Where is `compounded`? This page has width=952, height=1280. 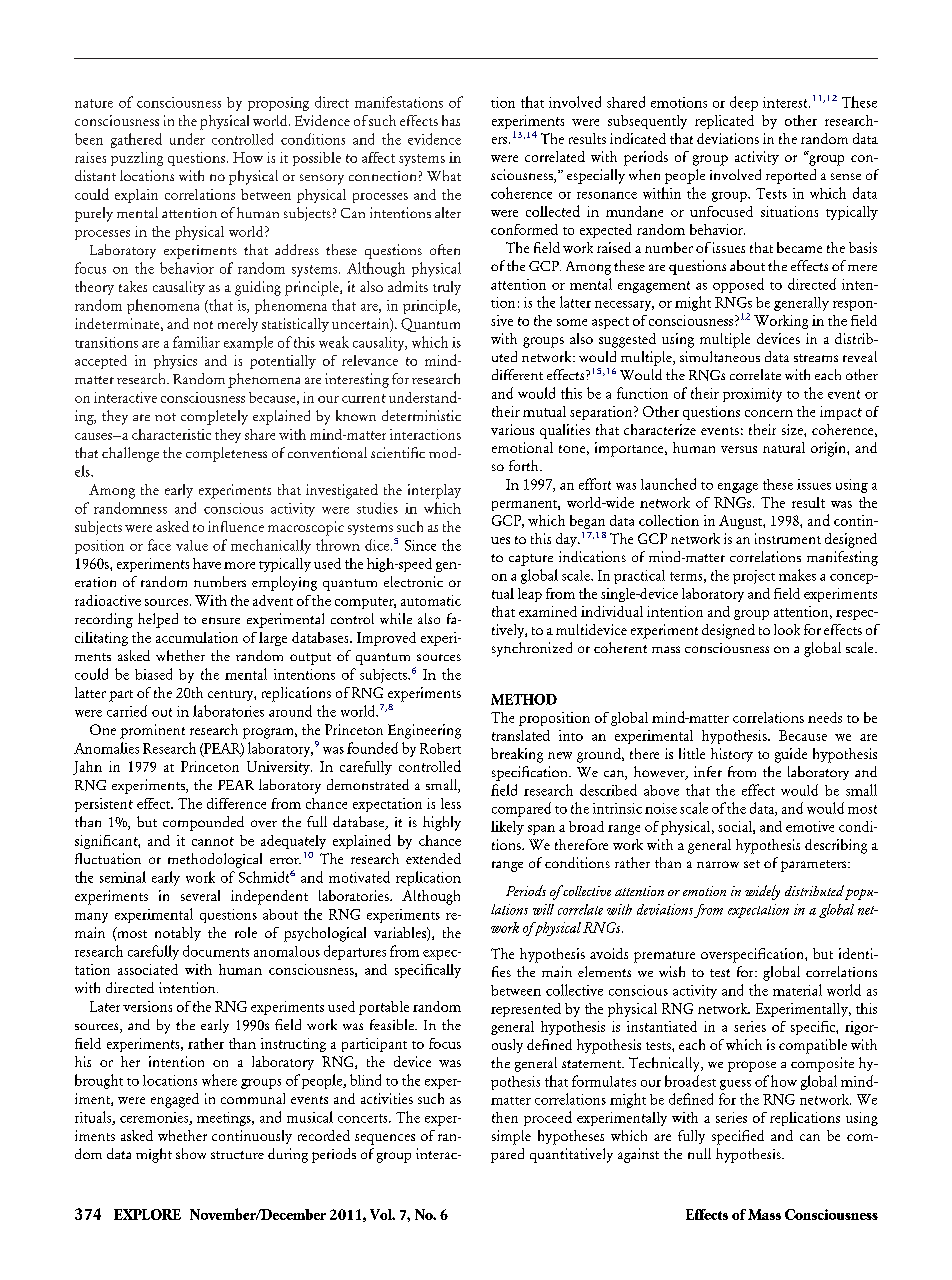 compounded is located at coordinates (203, 823).
